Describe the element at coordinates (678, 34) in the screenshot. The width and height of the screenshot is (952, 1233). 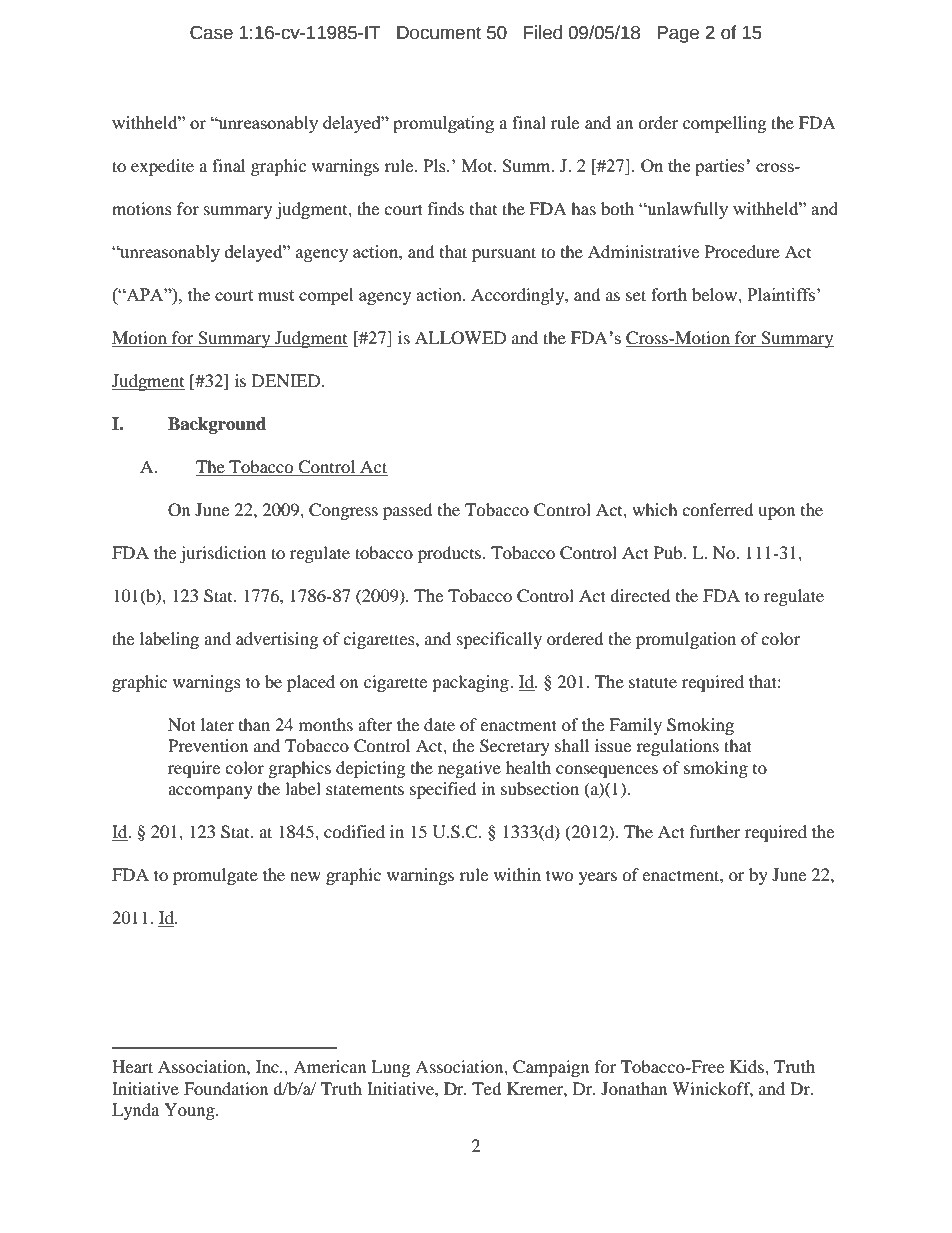
I see `Page` at that location.
